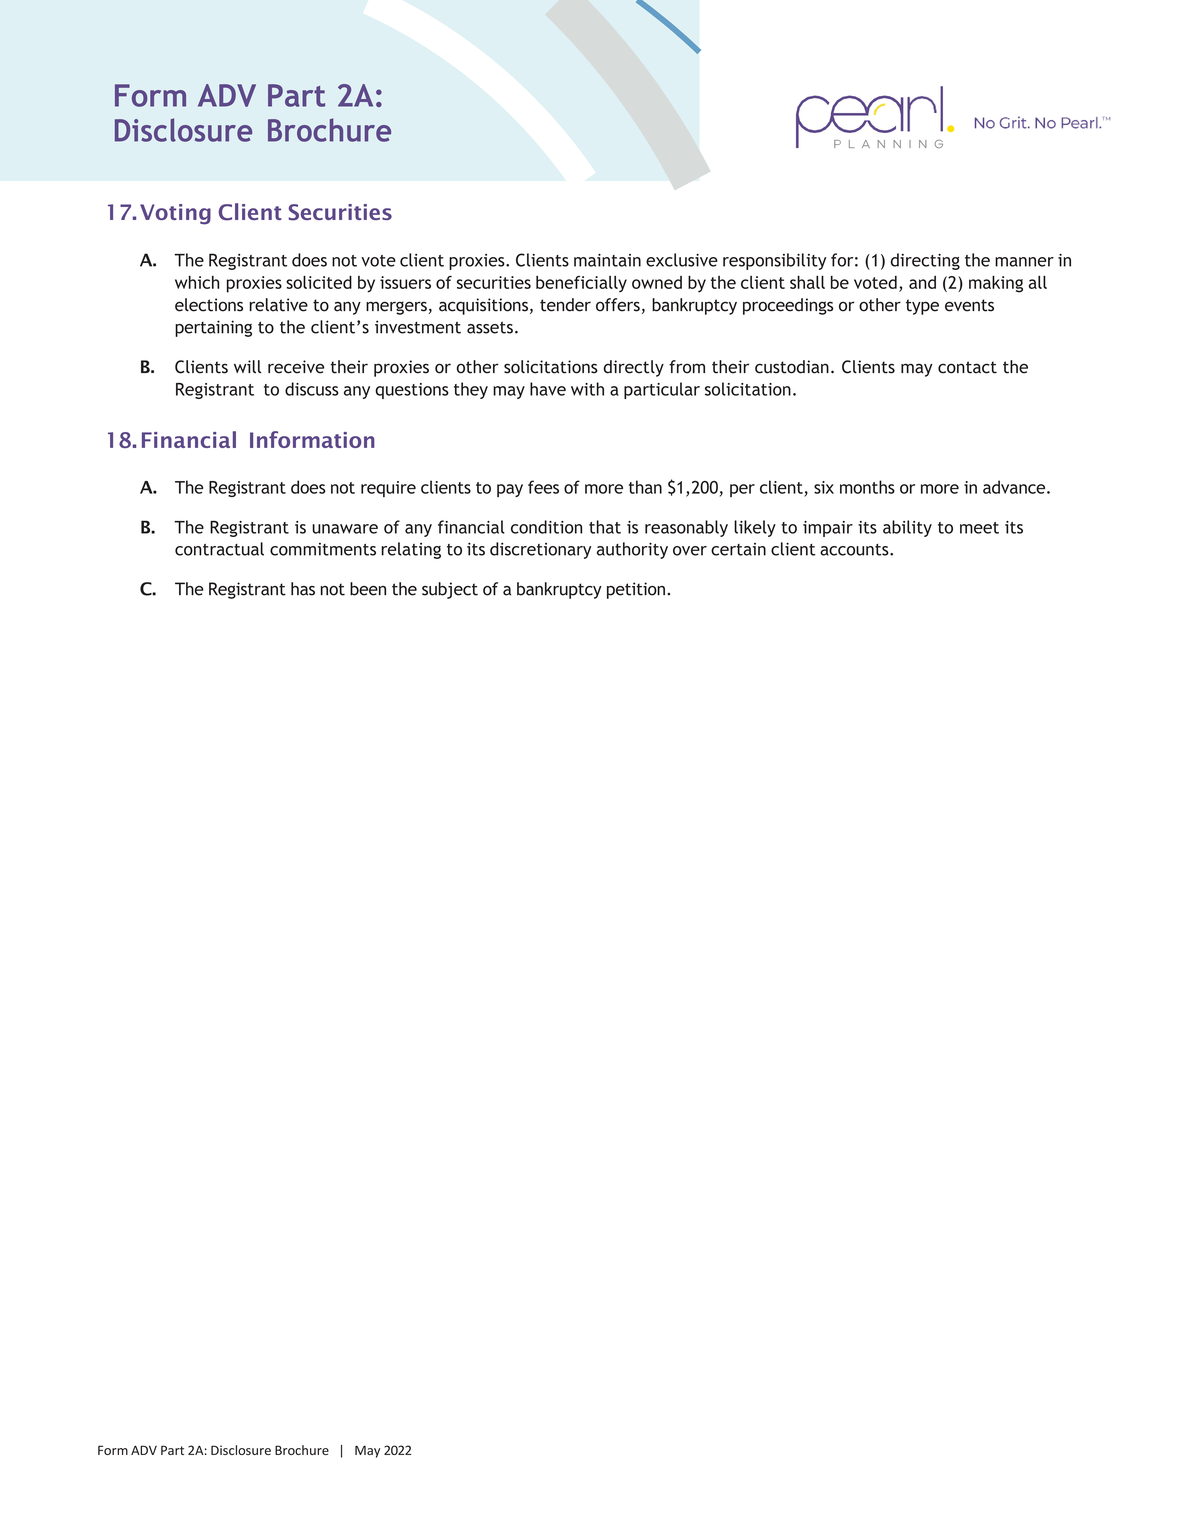  What do you see at coordinates (388, 489) in the page?
I see `require` at bounding box center [388, 489].
